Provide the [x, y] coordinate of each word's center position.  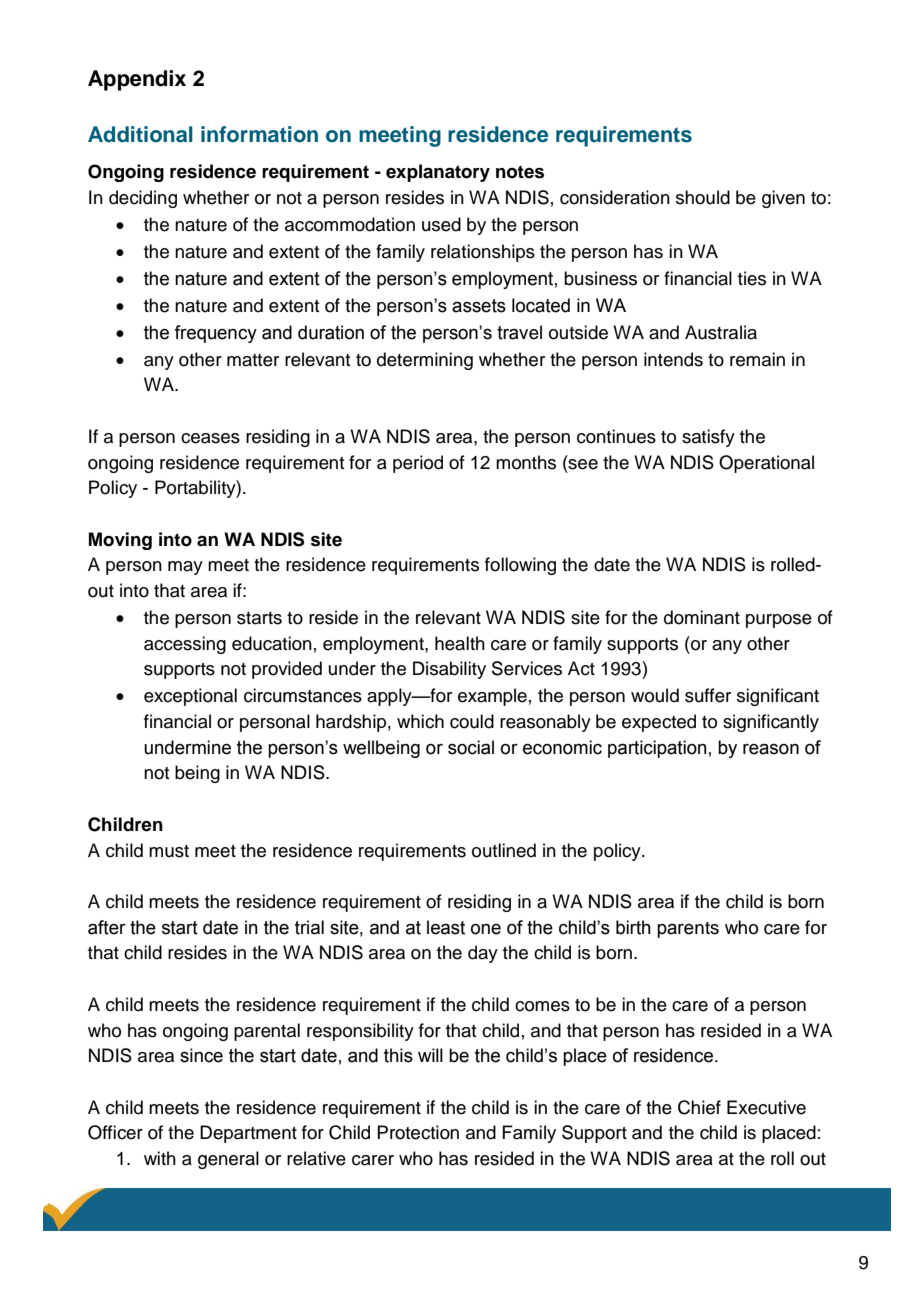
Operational [766, 464]
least [446, 927]
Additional [140, 134]
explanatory [438, 173]
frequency [215, 334]
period [418, 464]
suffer [708, 695]
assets [479, 306]
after [107, 927]
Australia [721, 332]
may [185, 568]
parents [688, 930]
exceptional [190, 697]
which [420, 721]
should [703, 197]
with [160, 1158]
